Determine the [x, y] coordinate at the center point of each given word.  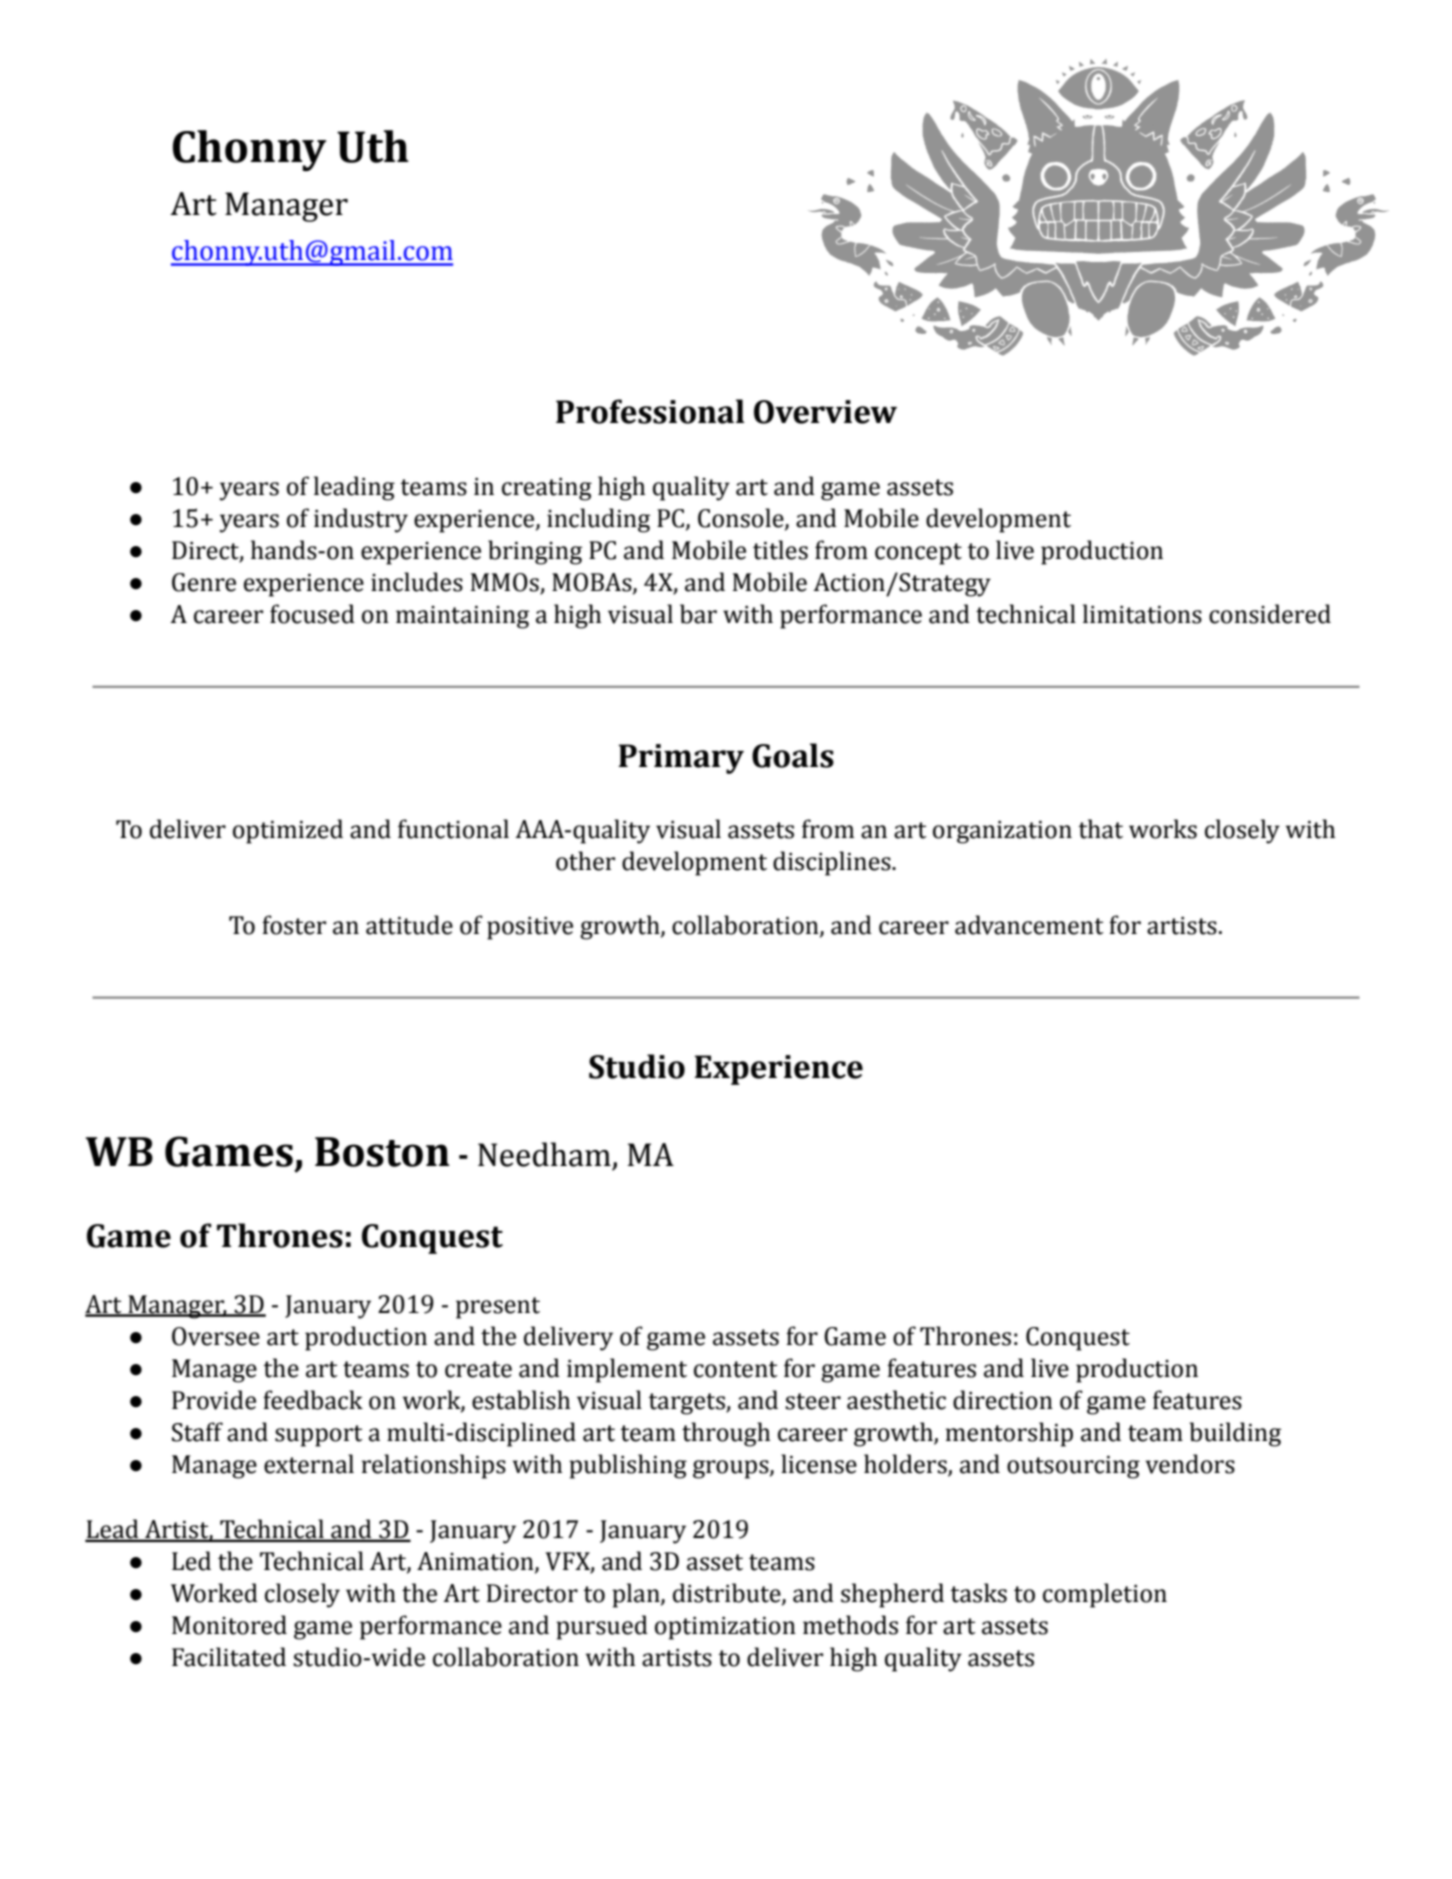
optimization [725, 1628]
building [1235, 1434]
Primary [681, 759]
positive [530, 928]
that [1100, 829]
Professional [650, 411]
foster [294, 925]
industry [361, 520]
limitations [1142, 614]
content [736, 1369]
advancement [1029, 925]
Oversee [216, 1336]
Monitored [229, 1625]
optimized [288, 831]
